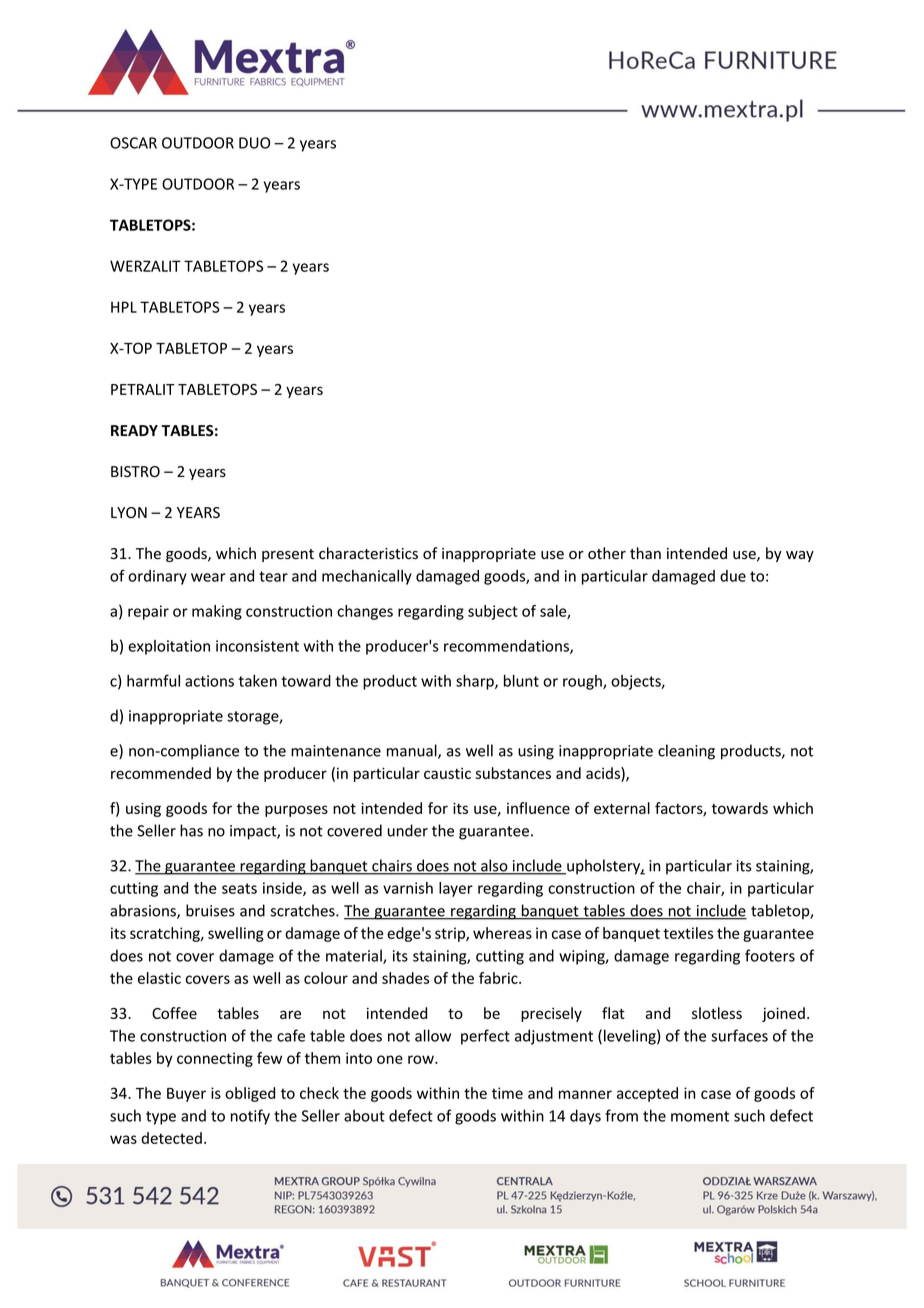 The height and width of the screenshot is (1308, 924). What do you see at coordinates (135, 472) in the screenshot?
I see `BISTRO` at bounding box center [135, 472].
